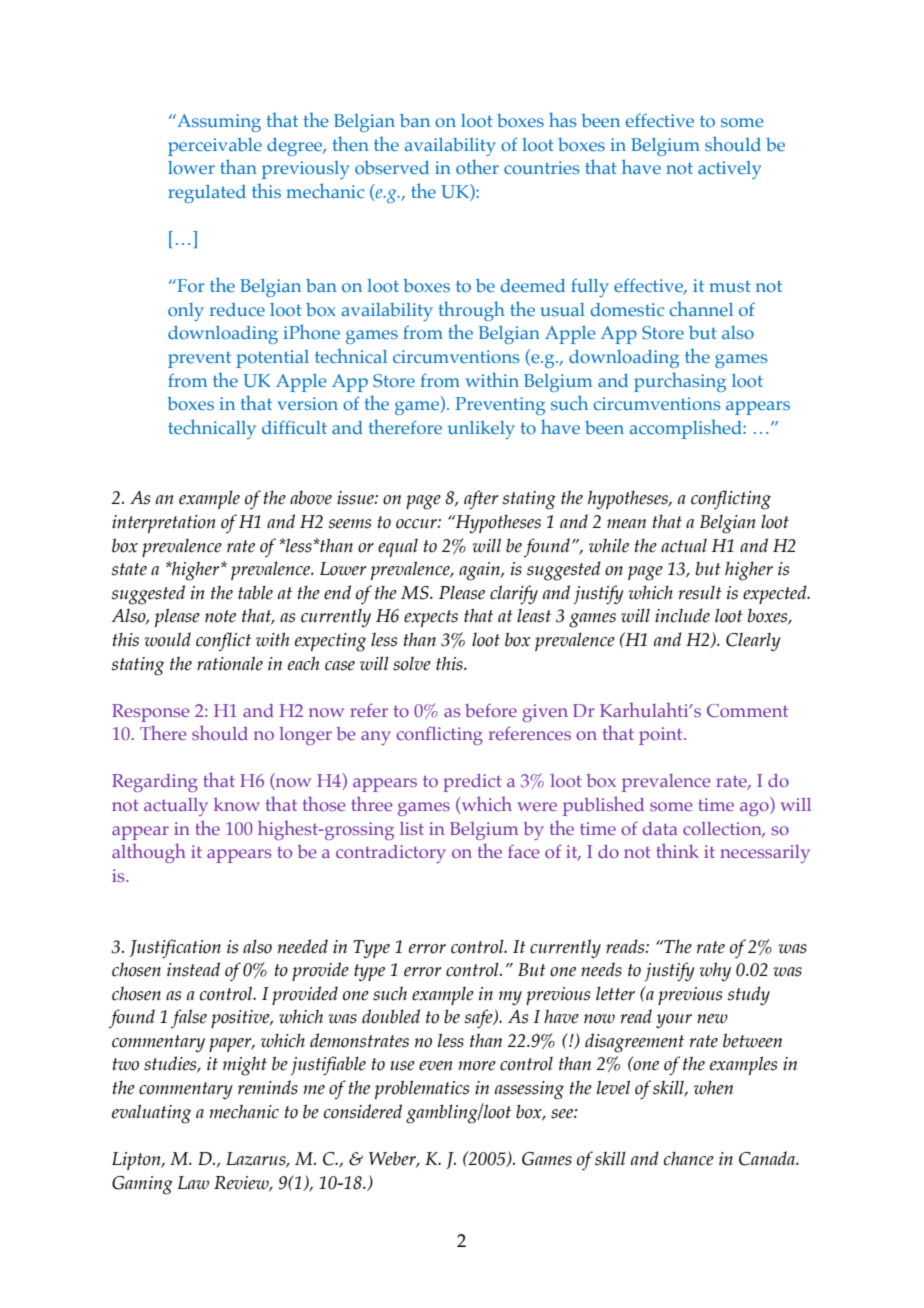  What do you see at coordinates (175, 948) in the document?
I see `Justification` at bounding box center [175, 948].
